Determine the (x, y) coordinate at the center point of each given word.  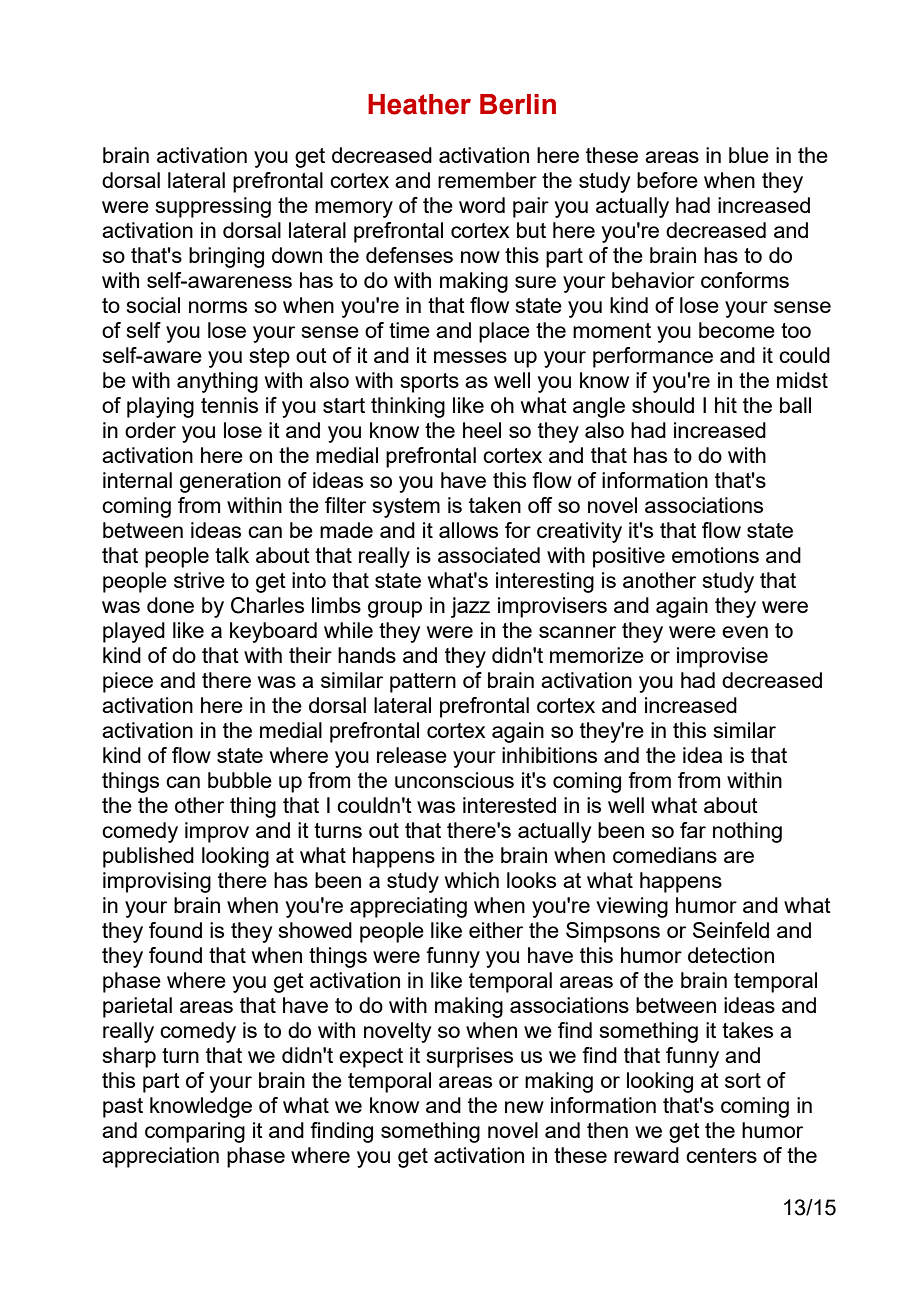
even (745, 632)
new (524, 1107)
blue (749, 155)
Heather (419, 104)
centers (721, 1155)
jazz (470, 607)
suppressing (213, 207)
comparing (195, 1132)
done (170, 605)
